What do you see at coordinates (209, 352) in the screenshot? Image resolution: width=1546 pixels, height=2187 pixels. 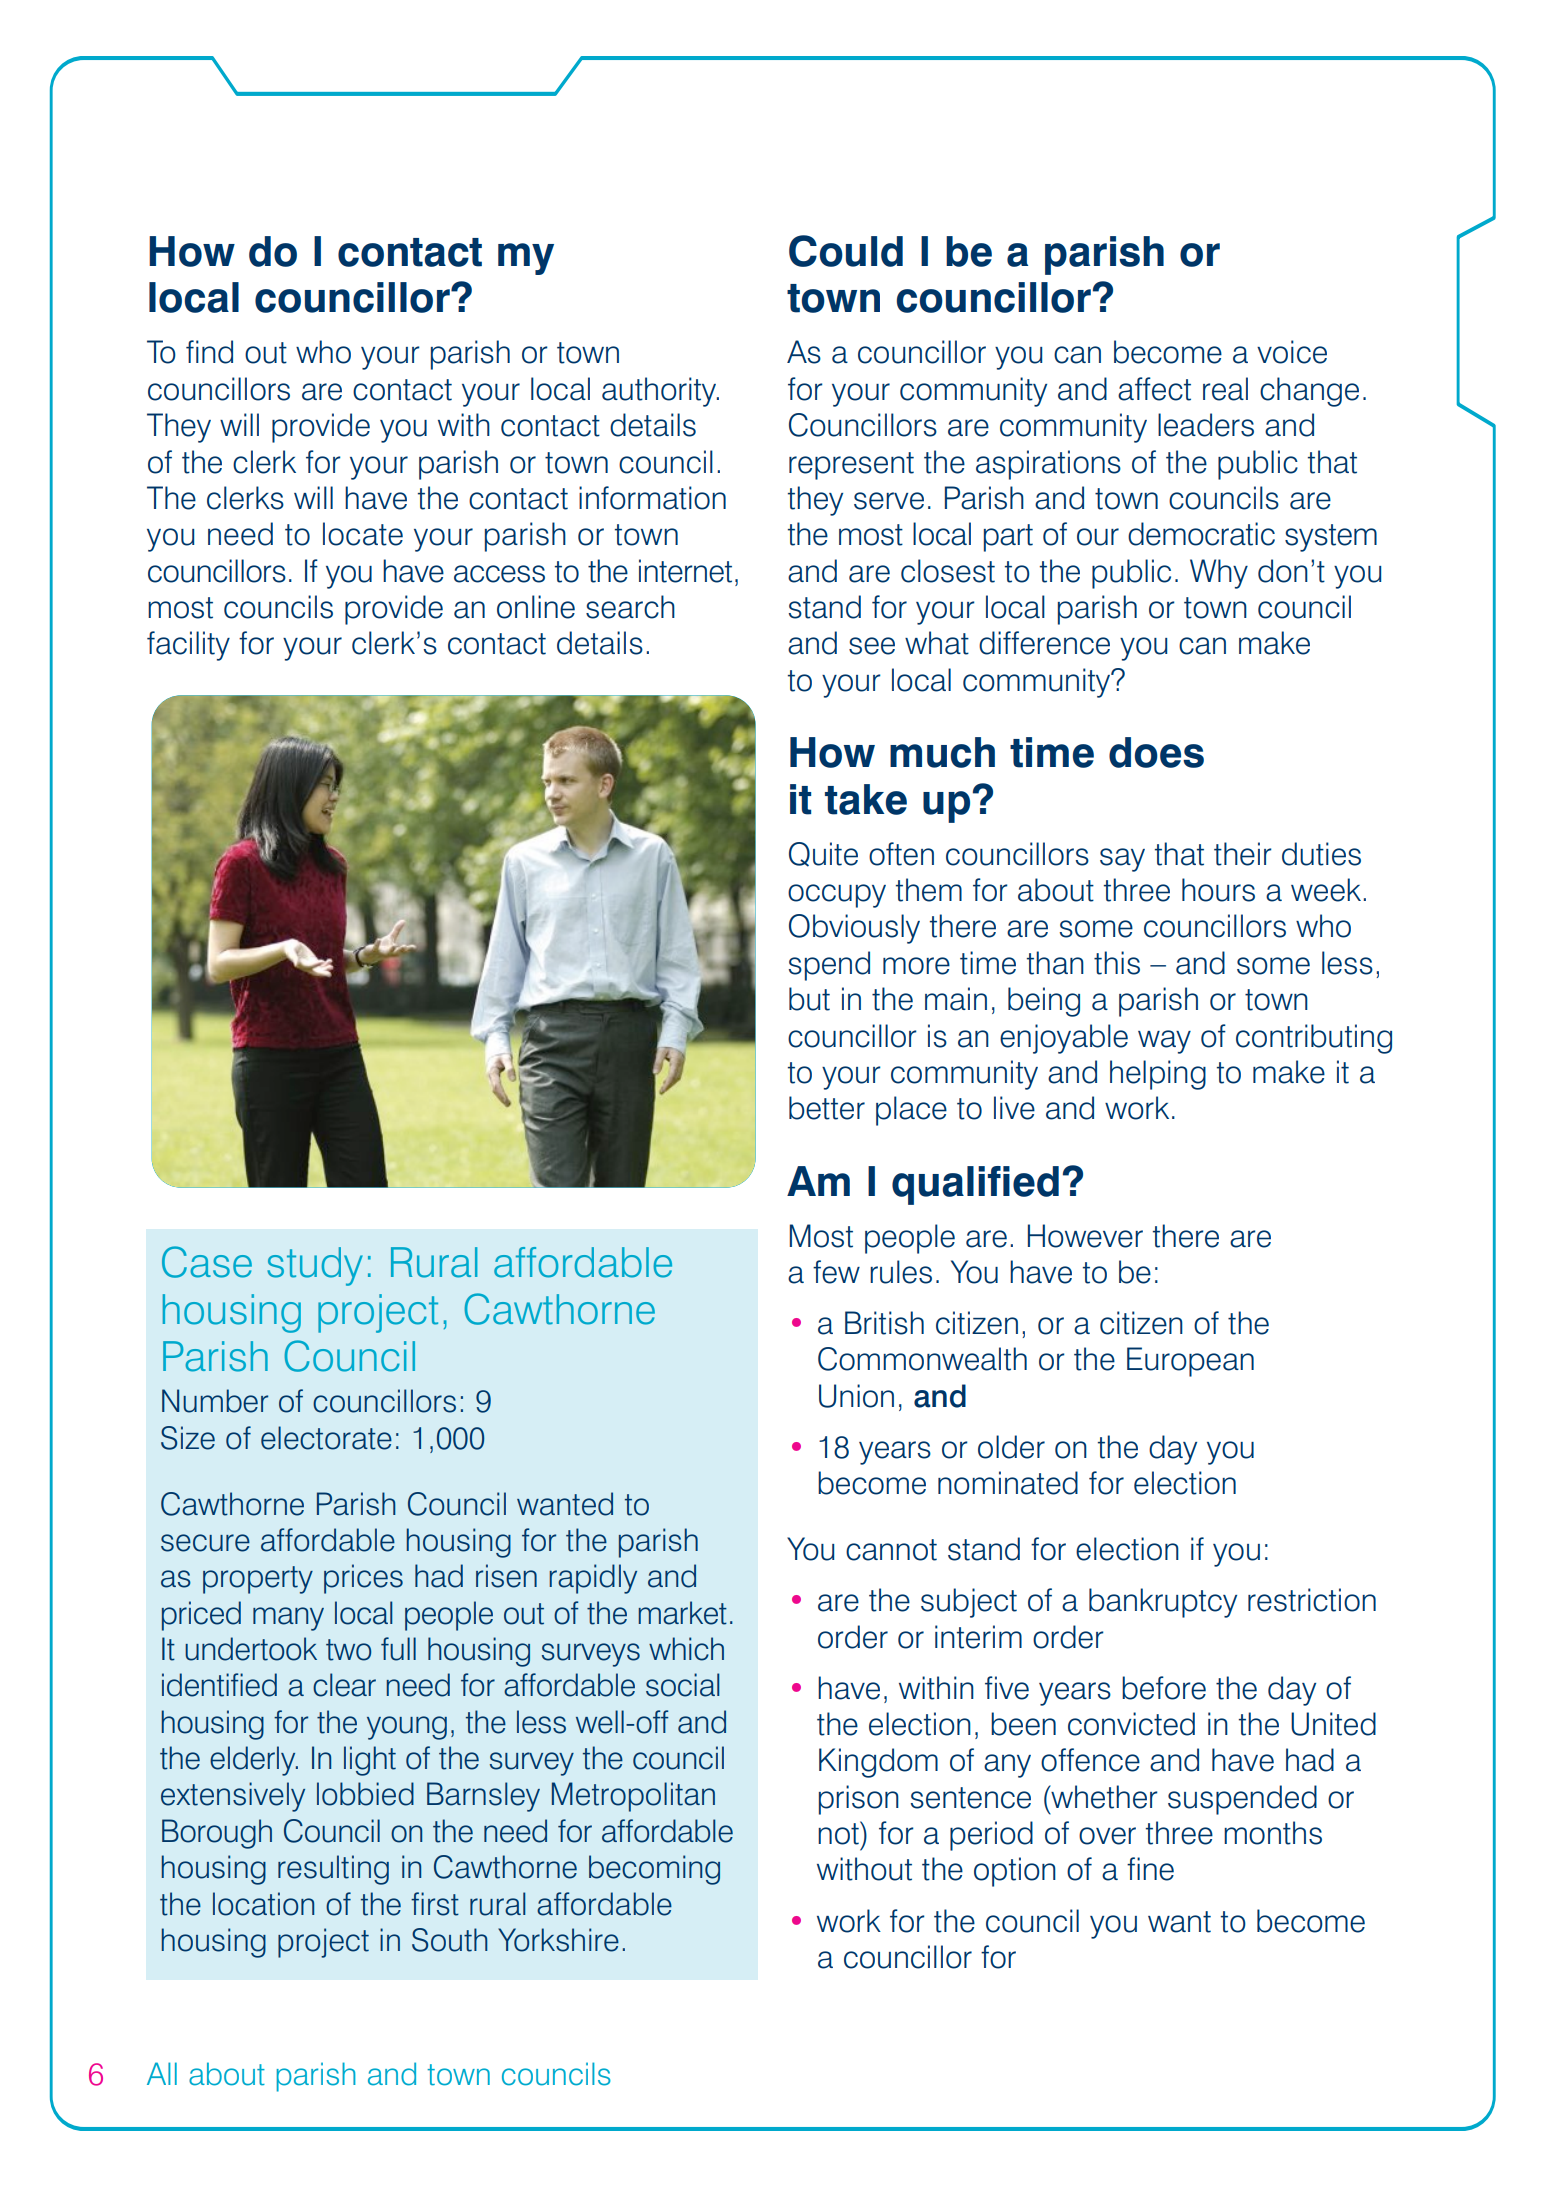 I see `find` at bounding box center [209, 352].
